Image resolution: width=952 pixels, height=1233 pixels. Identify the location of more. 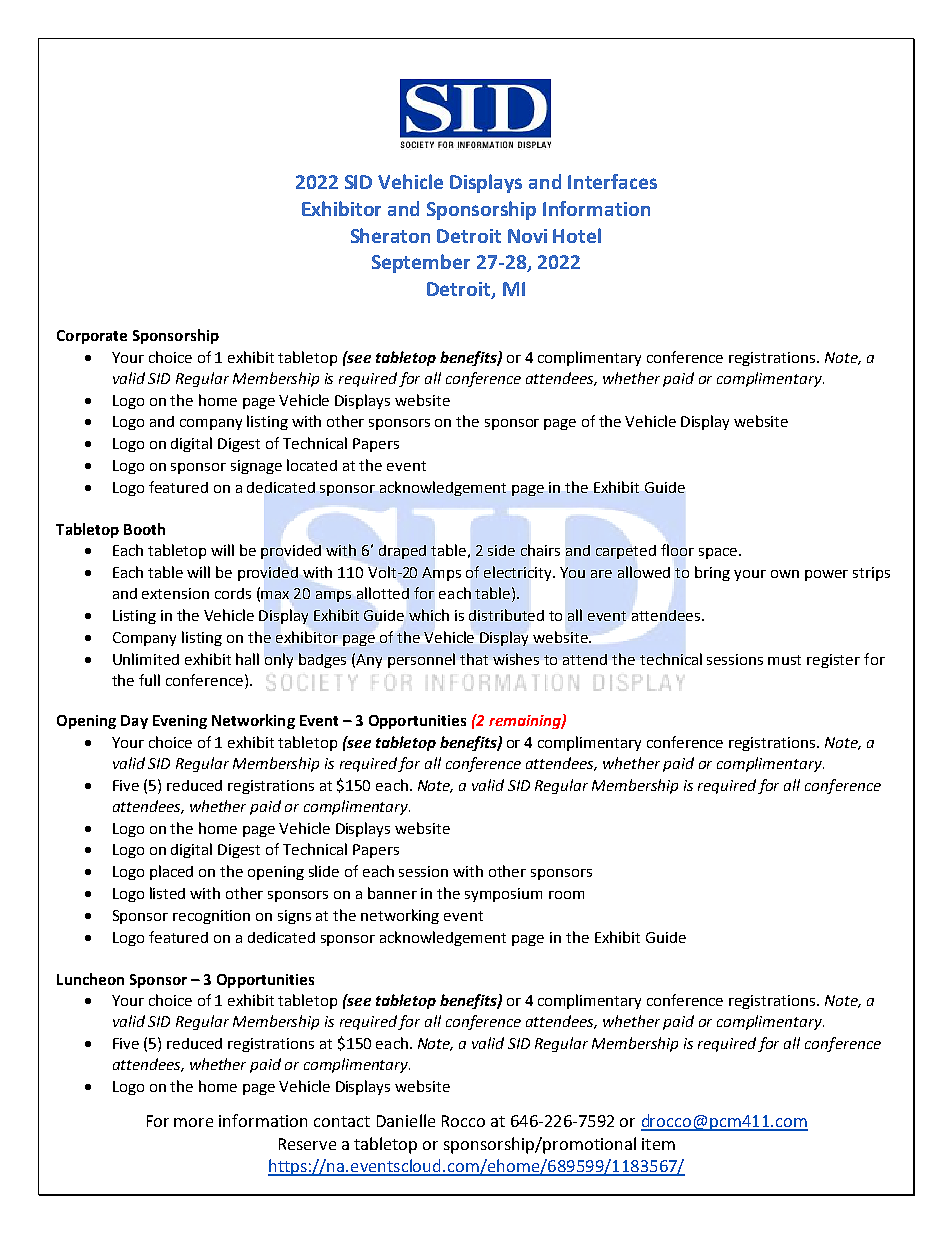
(193, 1122).
